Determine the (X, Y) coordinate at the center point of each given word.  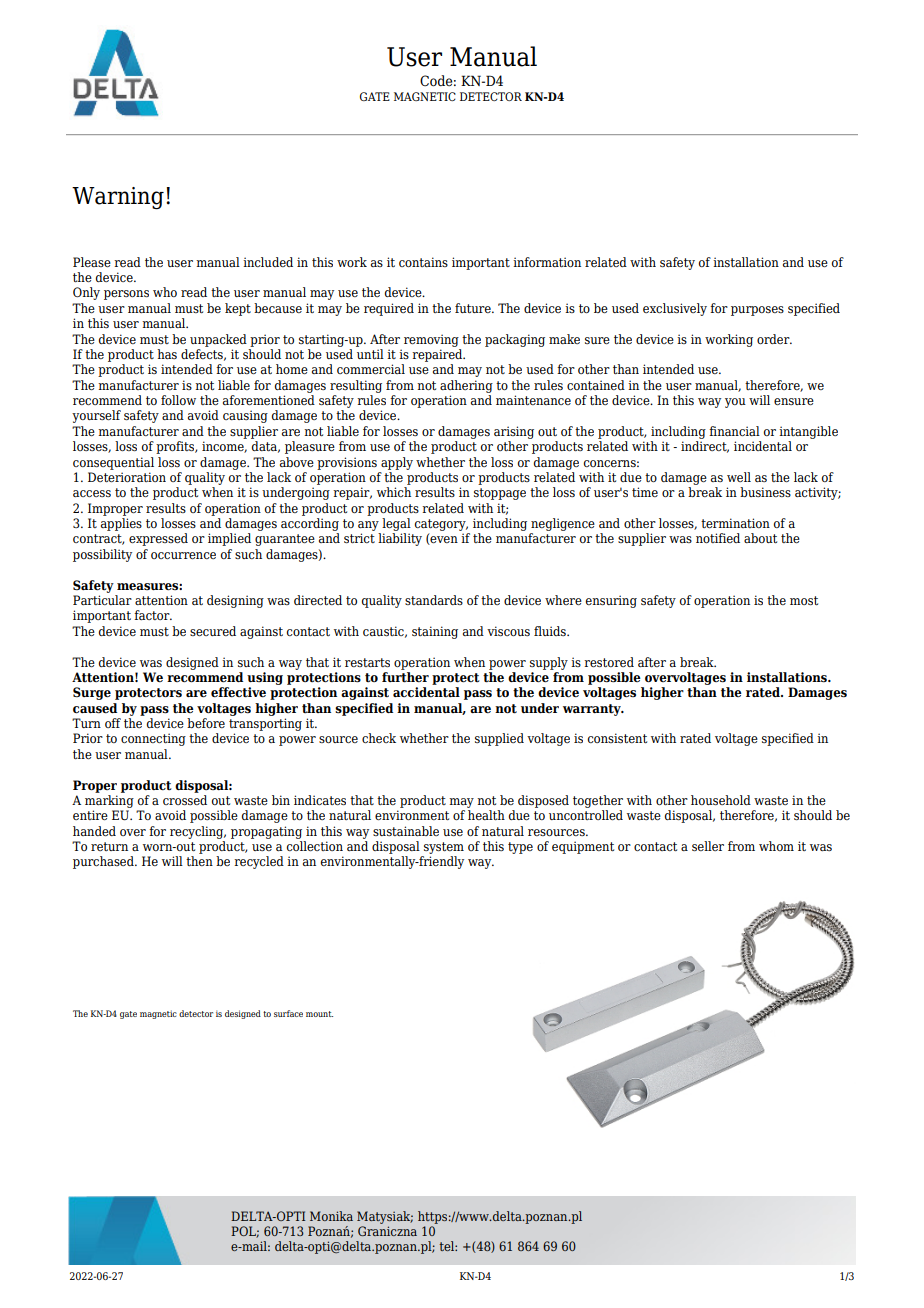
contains (423, 262)
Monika (331, 1216)
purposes (757, 311)
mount (319, 1014)
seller (708, 846)
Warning (118, 198)
